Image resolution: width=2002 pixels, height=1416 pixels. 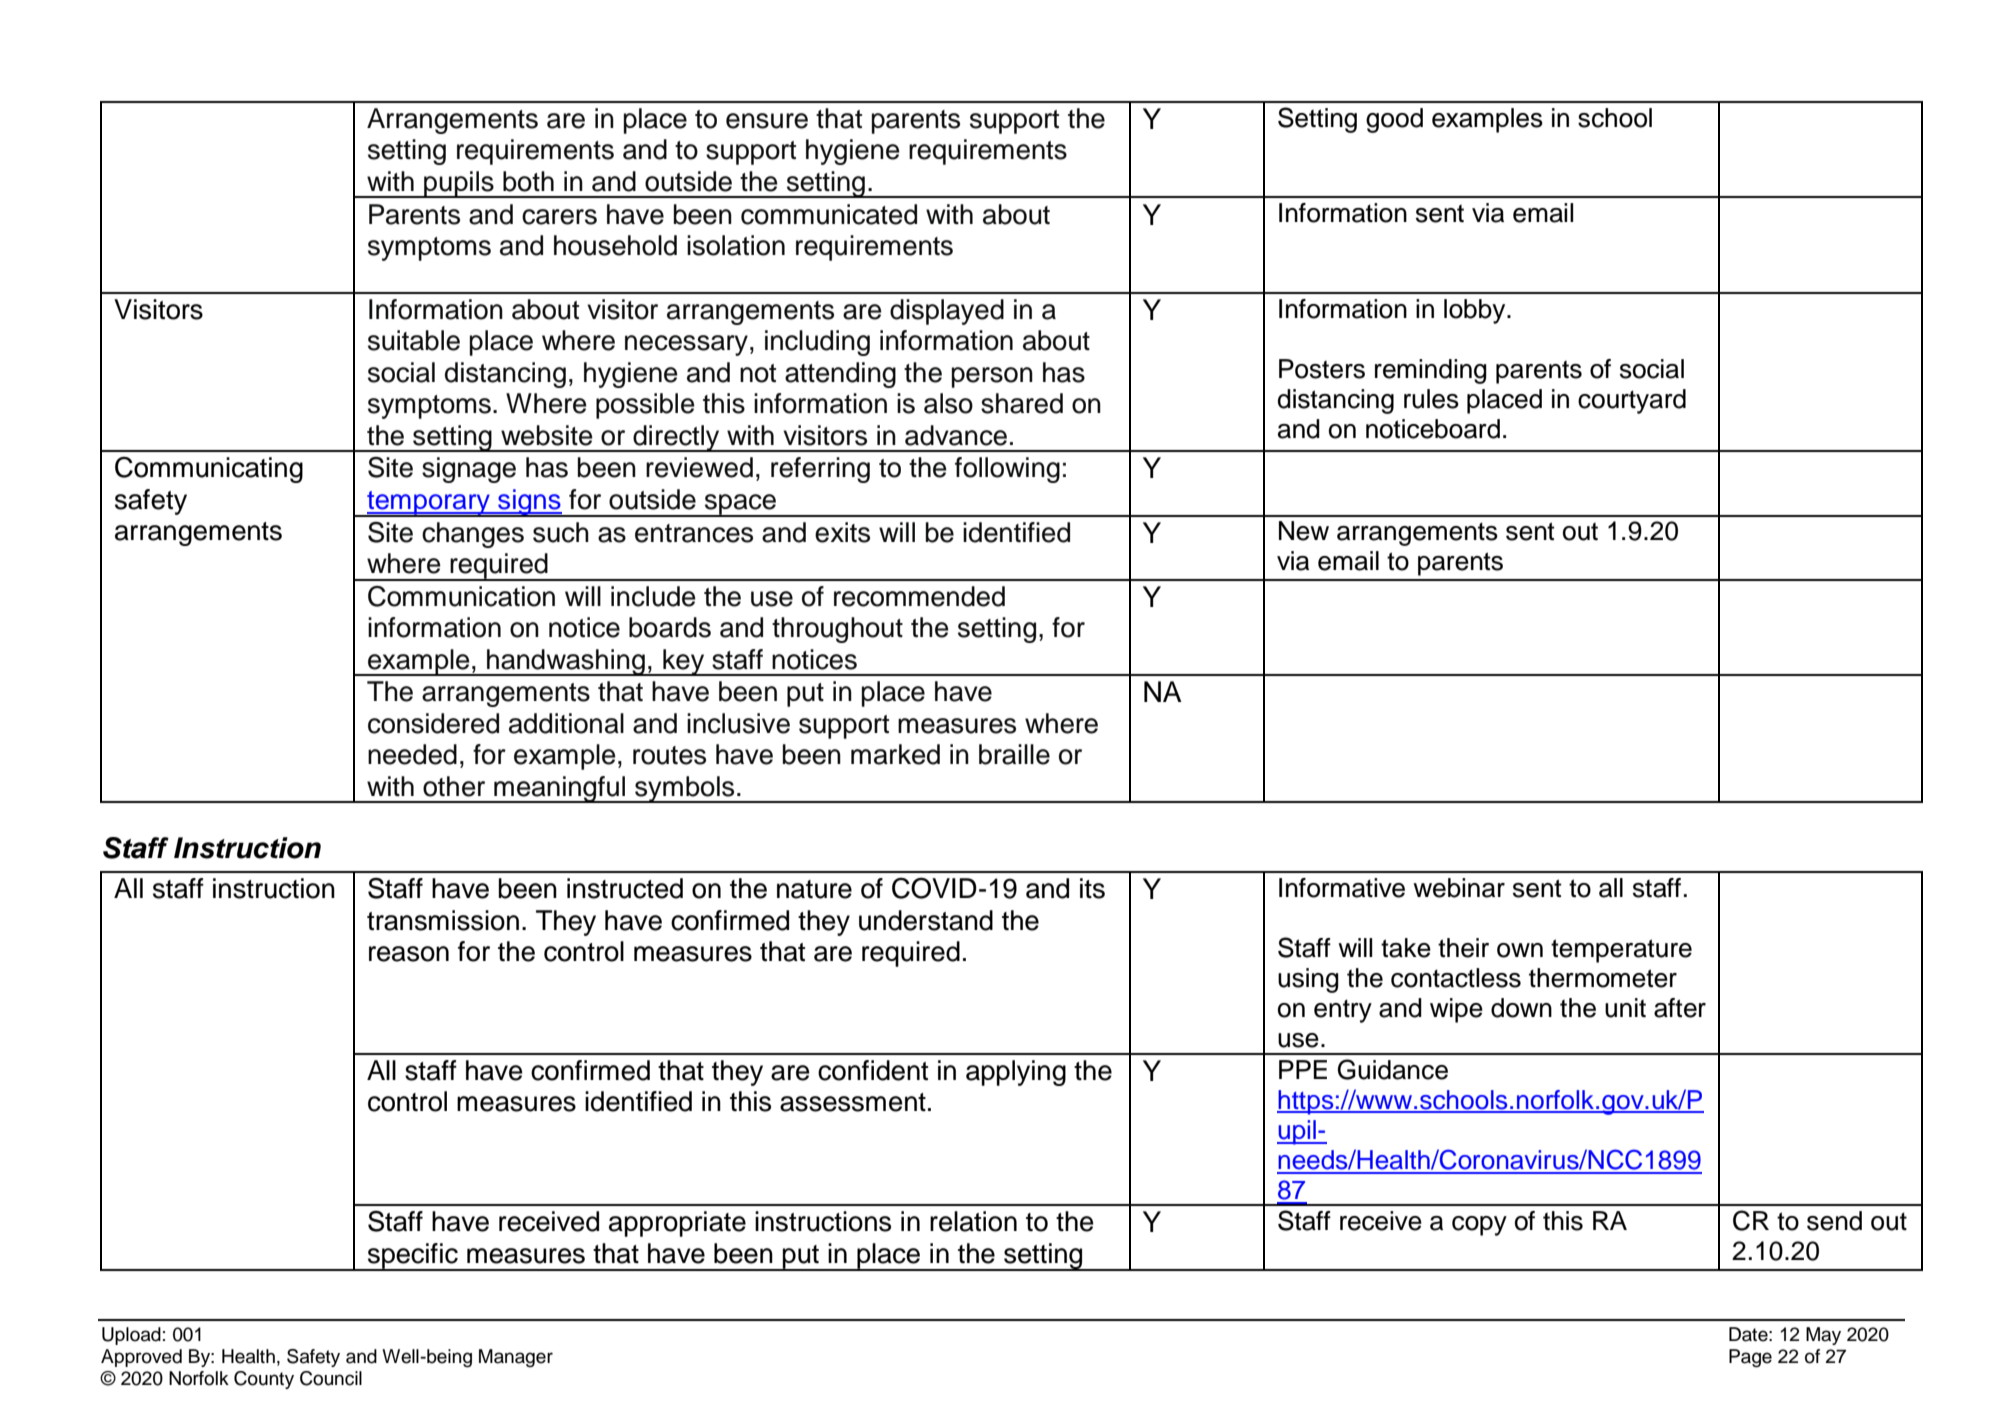 I want to click on Council, so click(x=331, y=1378).
